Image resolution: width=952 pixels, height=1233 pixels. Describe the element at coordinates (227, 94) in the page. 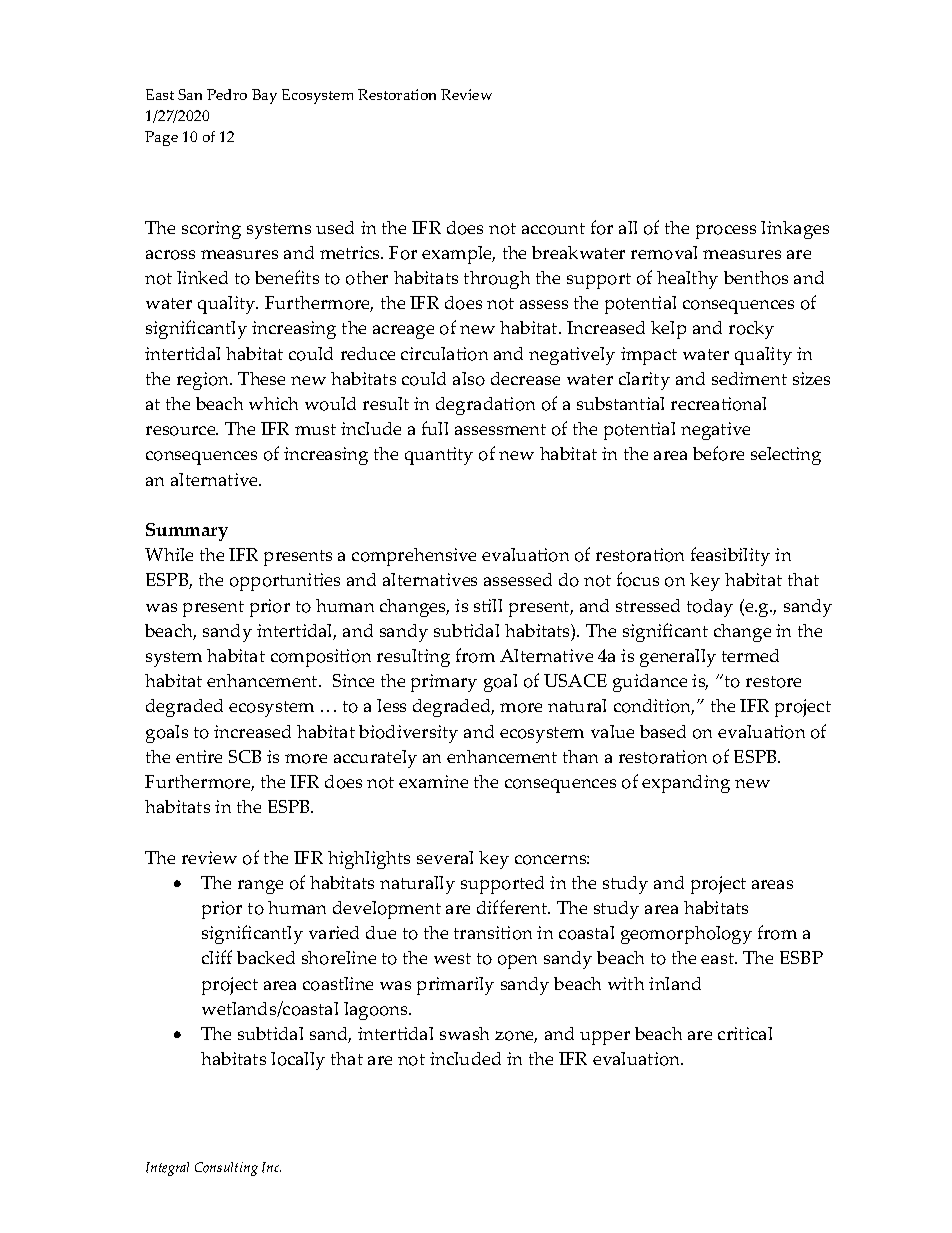

I see `Pedro` at that location.
